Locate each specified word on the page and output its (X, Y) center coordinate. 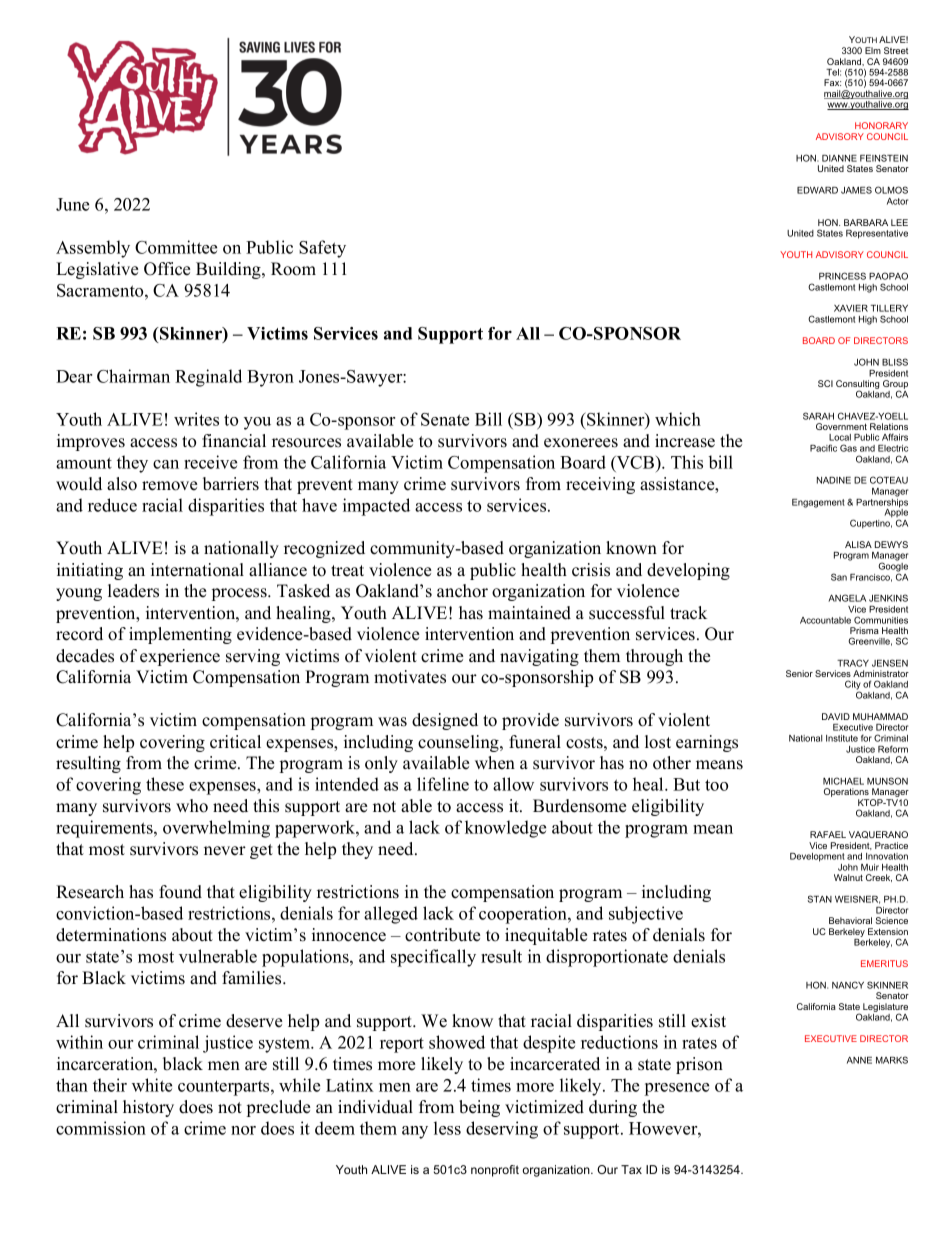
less (447, 1128)
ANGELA (847, 598)
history (148, 1108)
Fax (832, 82)
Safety (322, 249)
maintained (529, 613)
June (72, 204)
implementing (180, 635)
